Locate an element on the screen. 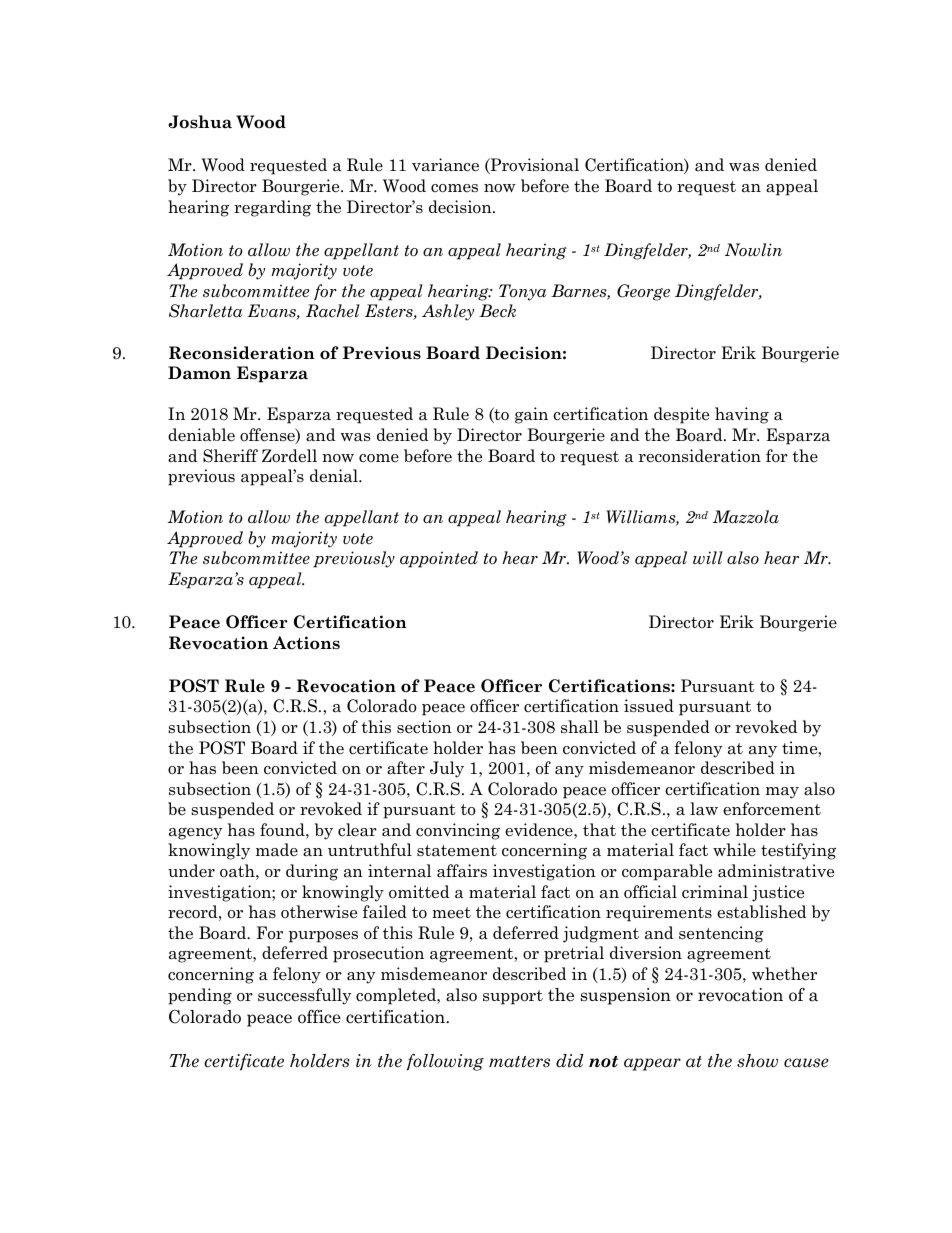  law is located at coordinates (704, 809).
